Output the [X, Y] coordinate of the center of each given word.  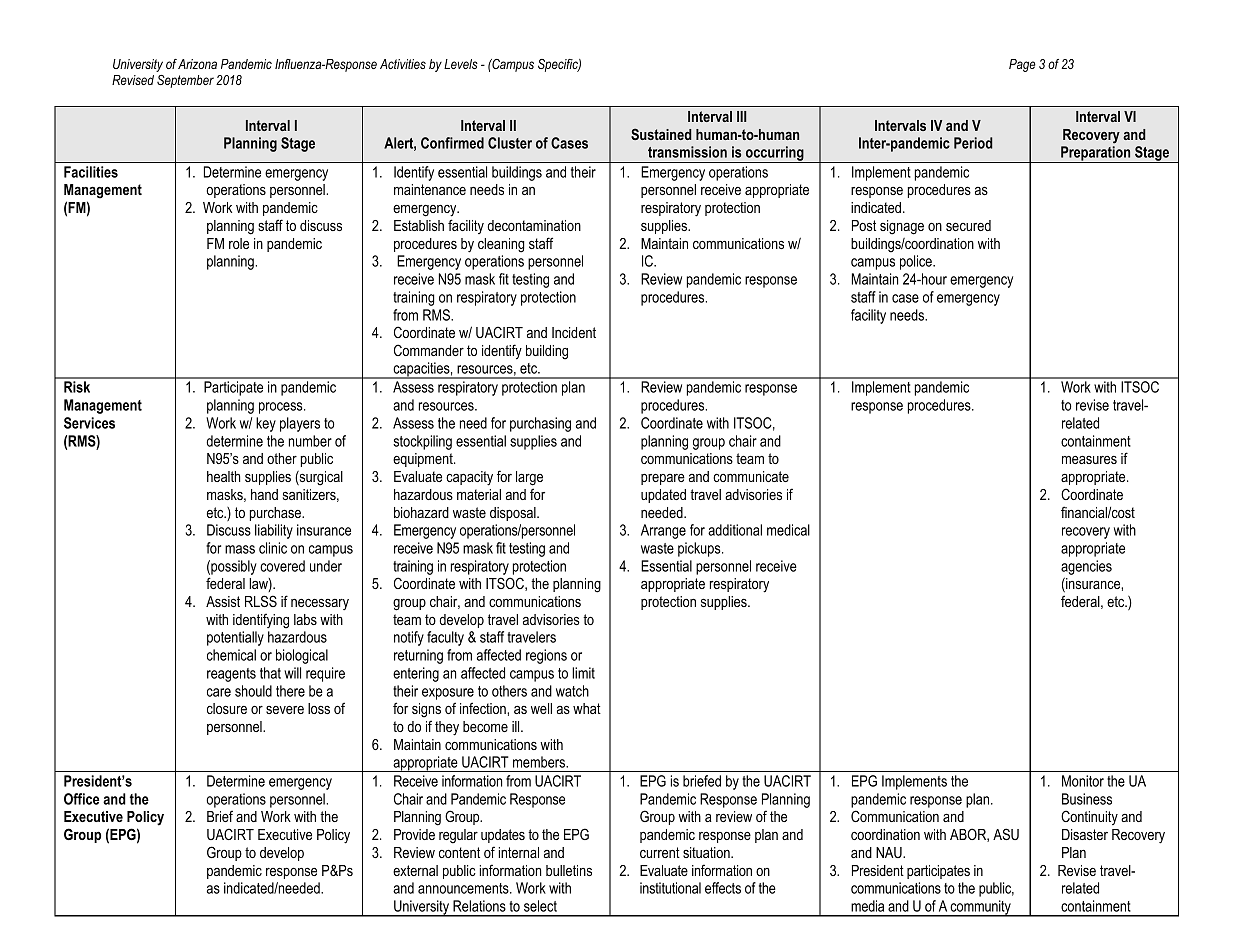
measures [1089, 459]
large [529, 478]
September [185, 81]
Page [1022, 65]
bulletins [569, 870]
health [223, 476]
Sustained [661, 134]
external [415, 870]
